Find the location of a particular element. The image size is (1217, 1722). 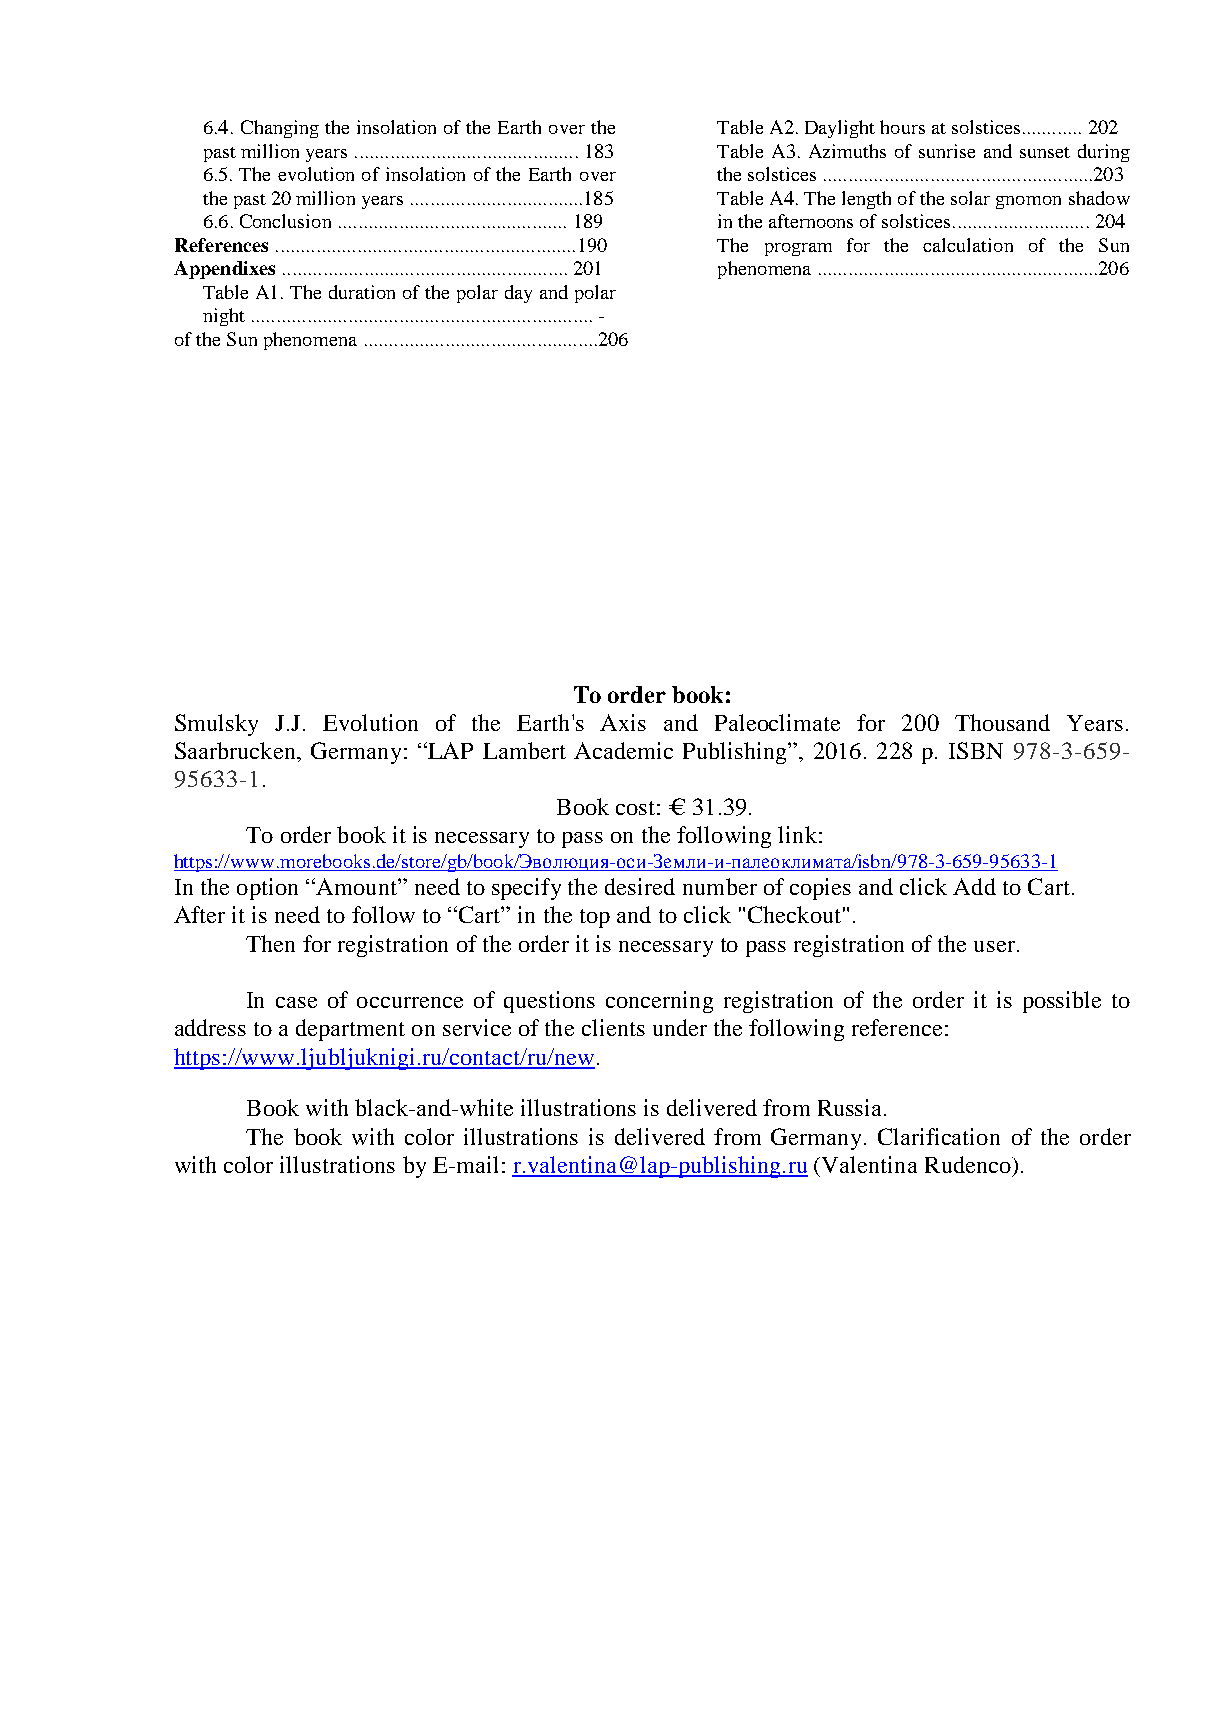

Lambert is located at coordinates (524, 750).
